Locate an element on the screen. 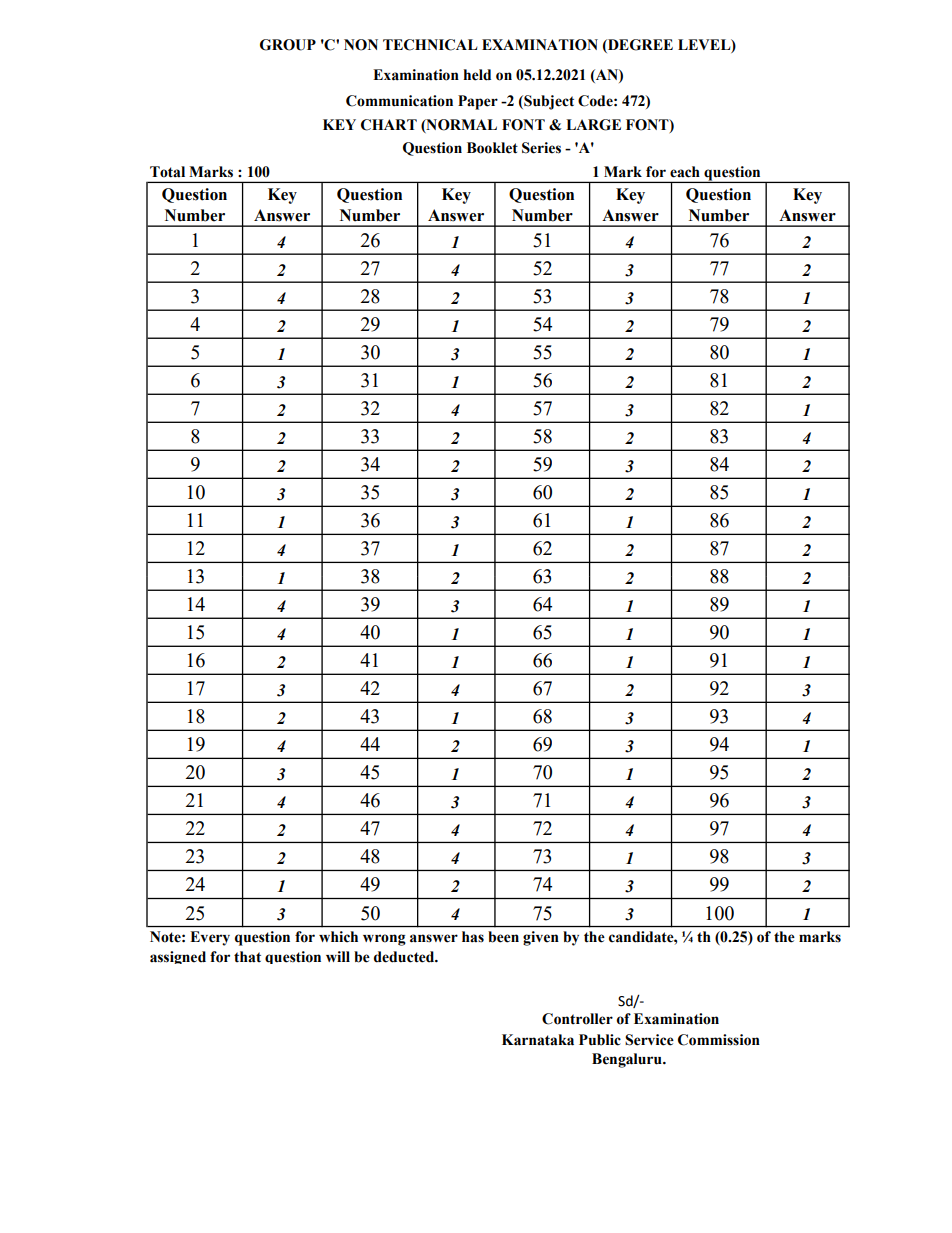 The image size is (952, 1233). Every is located at coordinates (210, 938).
